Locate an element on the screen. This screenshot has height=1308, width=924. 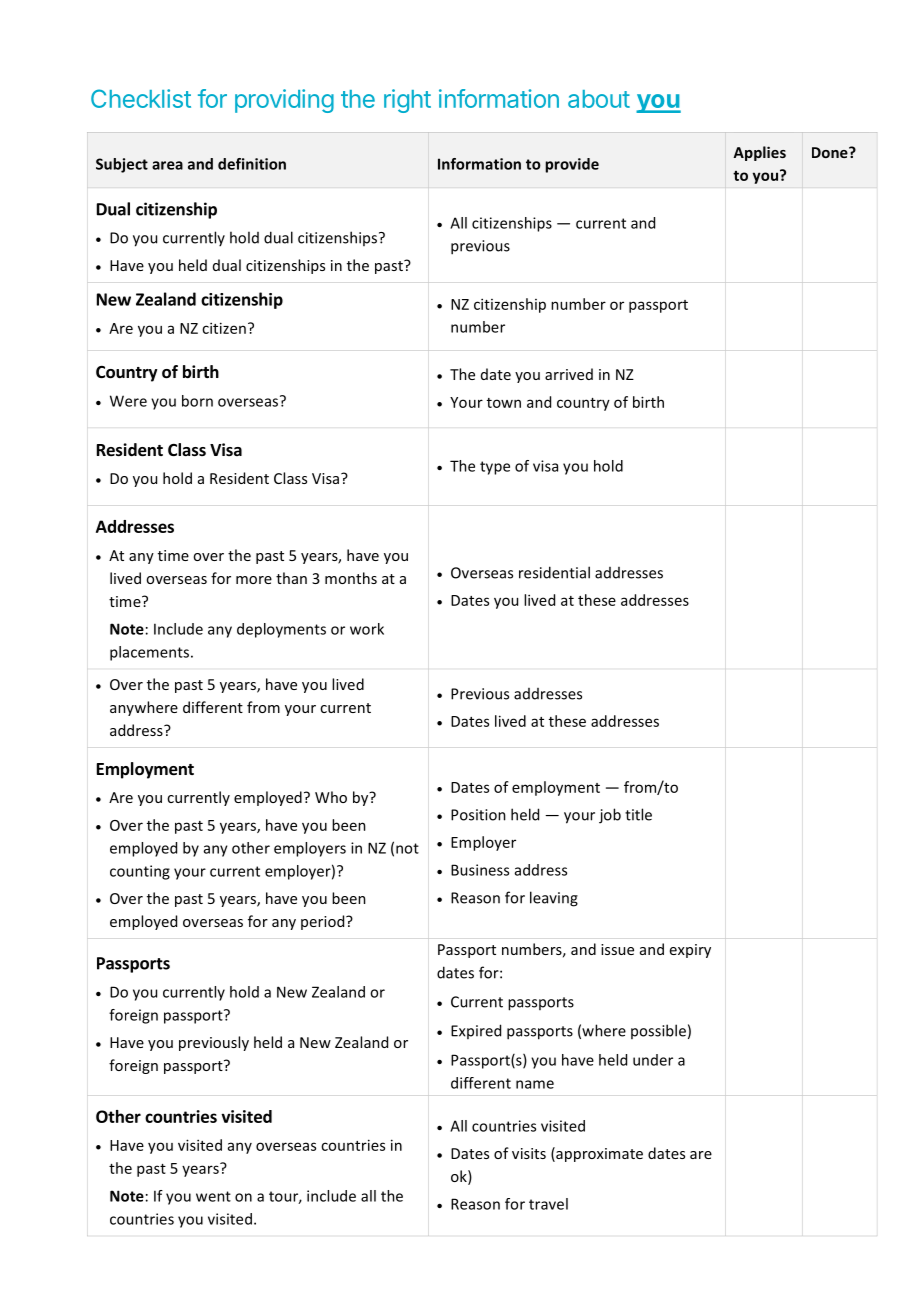
title is located at coordinates (638, 814).
